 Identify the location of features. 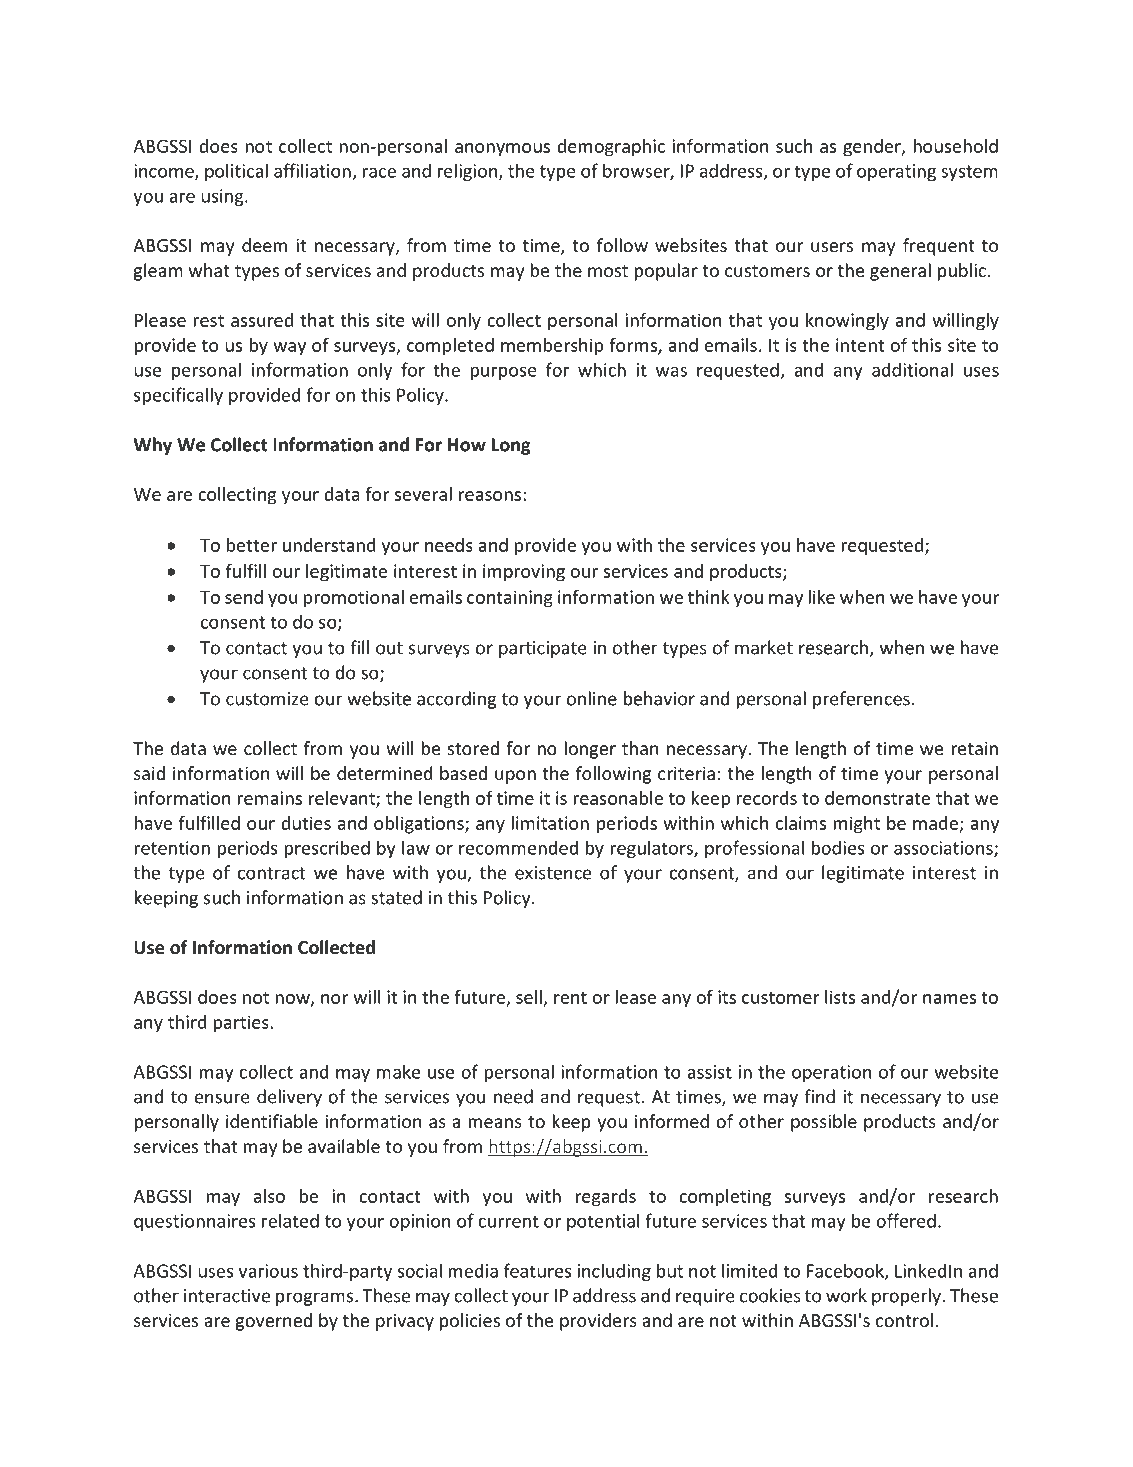
(538, 1270).
